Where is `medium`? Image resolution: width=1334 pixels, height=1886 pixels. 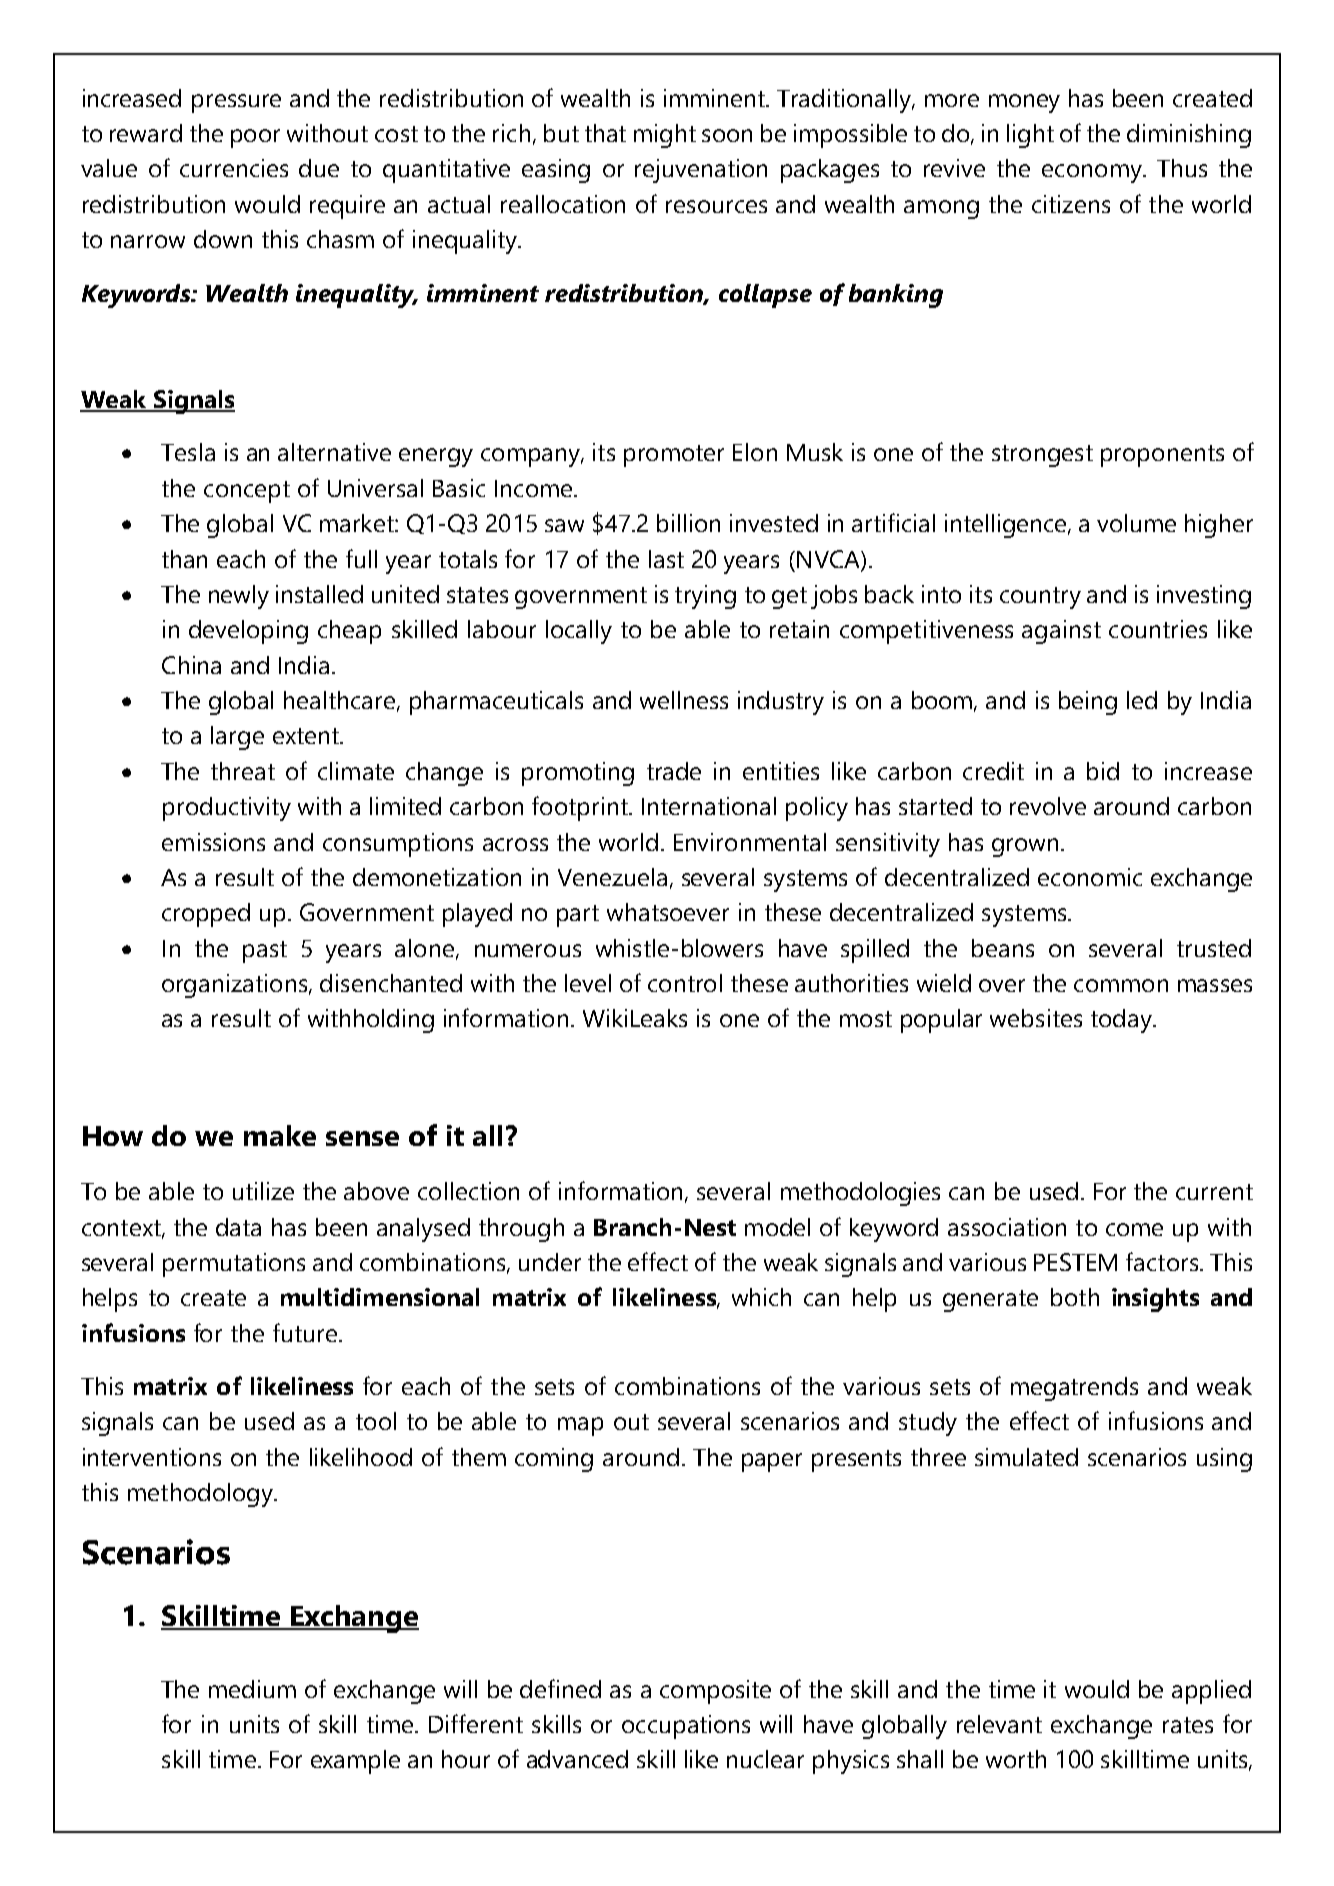
medium is located at coordinates (252, 1689).
